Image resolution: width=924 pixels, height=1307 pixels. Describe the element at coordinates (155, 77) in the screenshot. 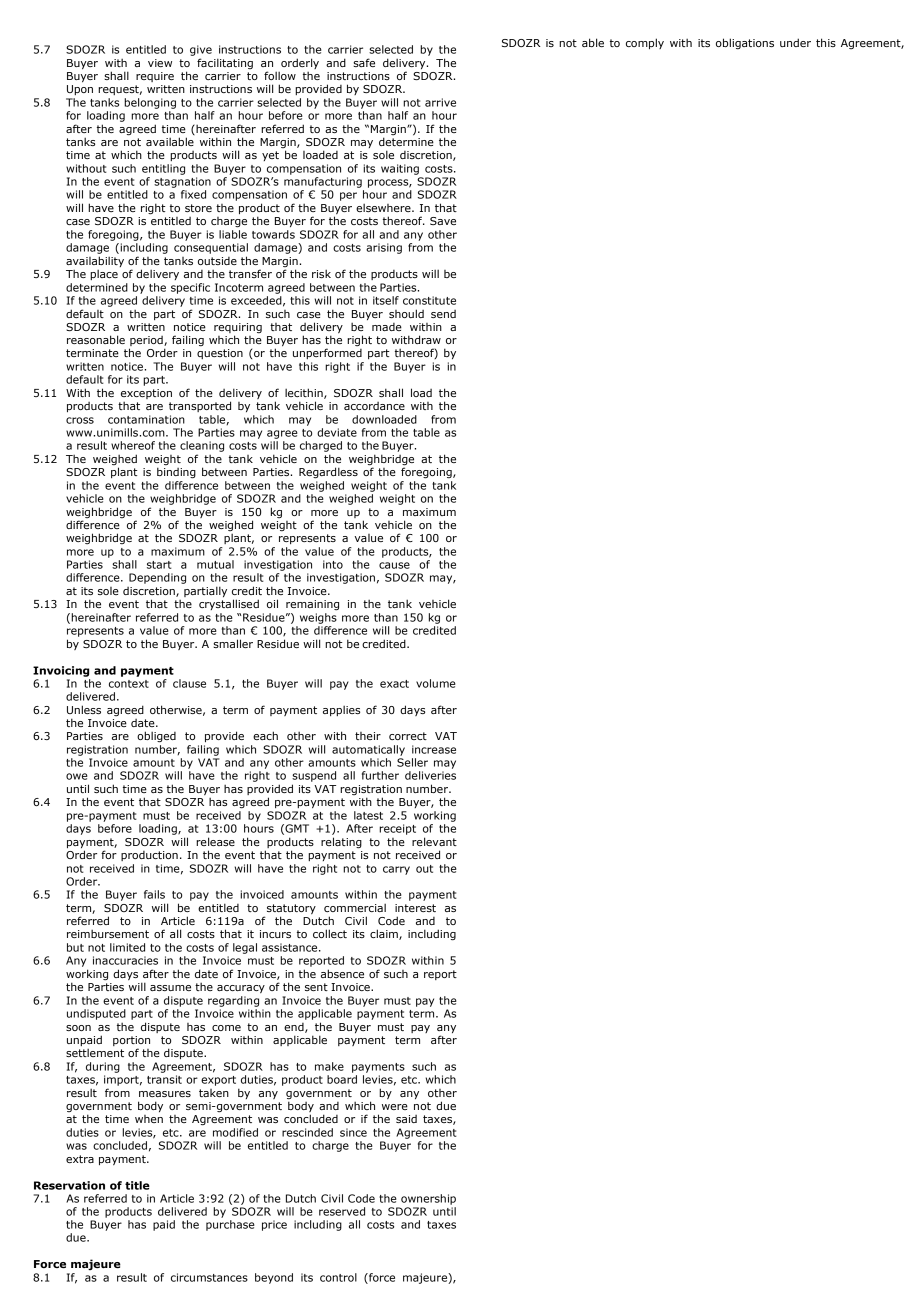

I see `require` at that location.
